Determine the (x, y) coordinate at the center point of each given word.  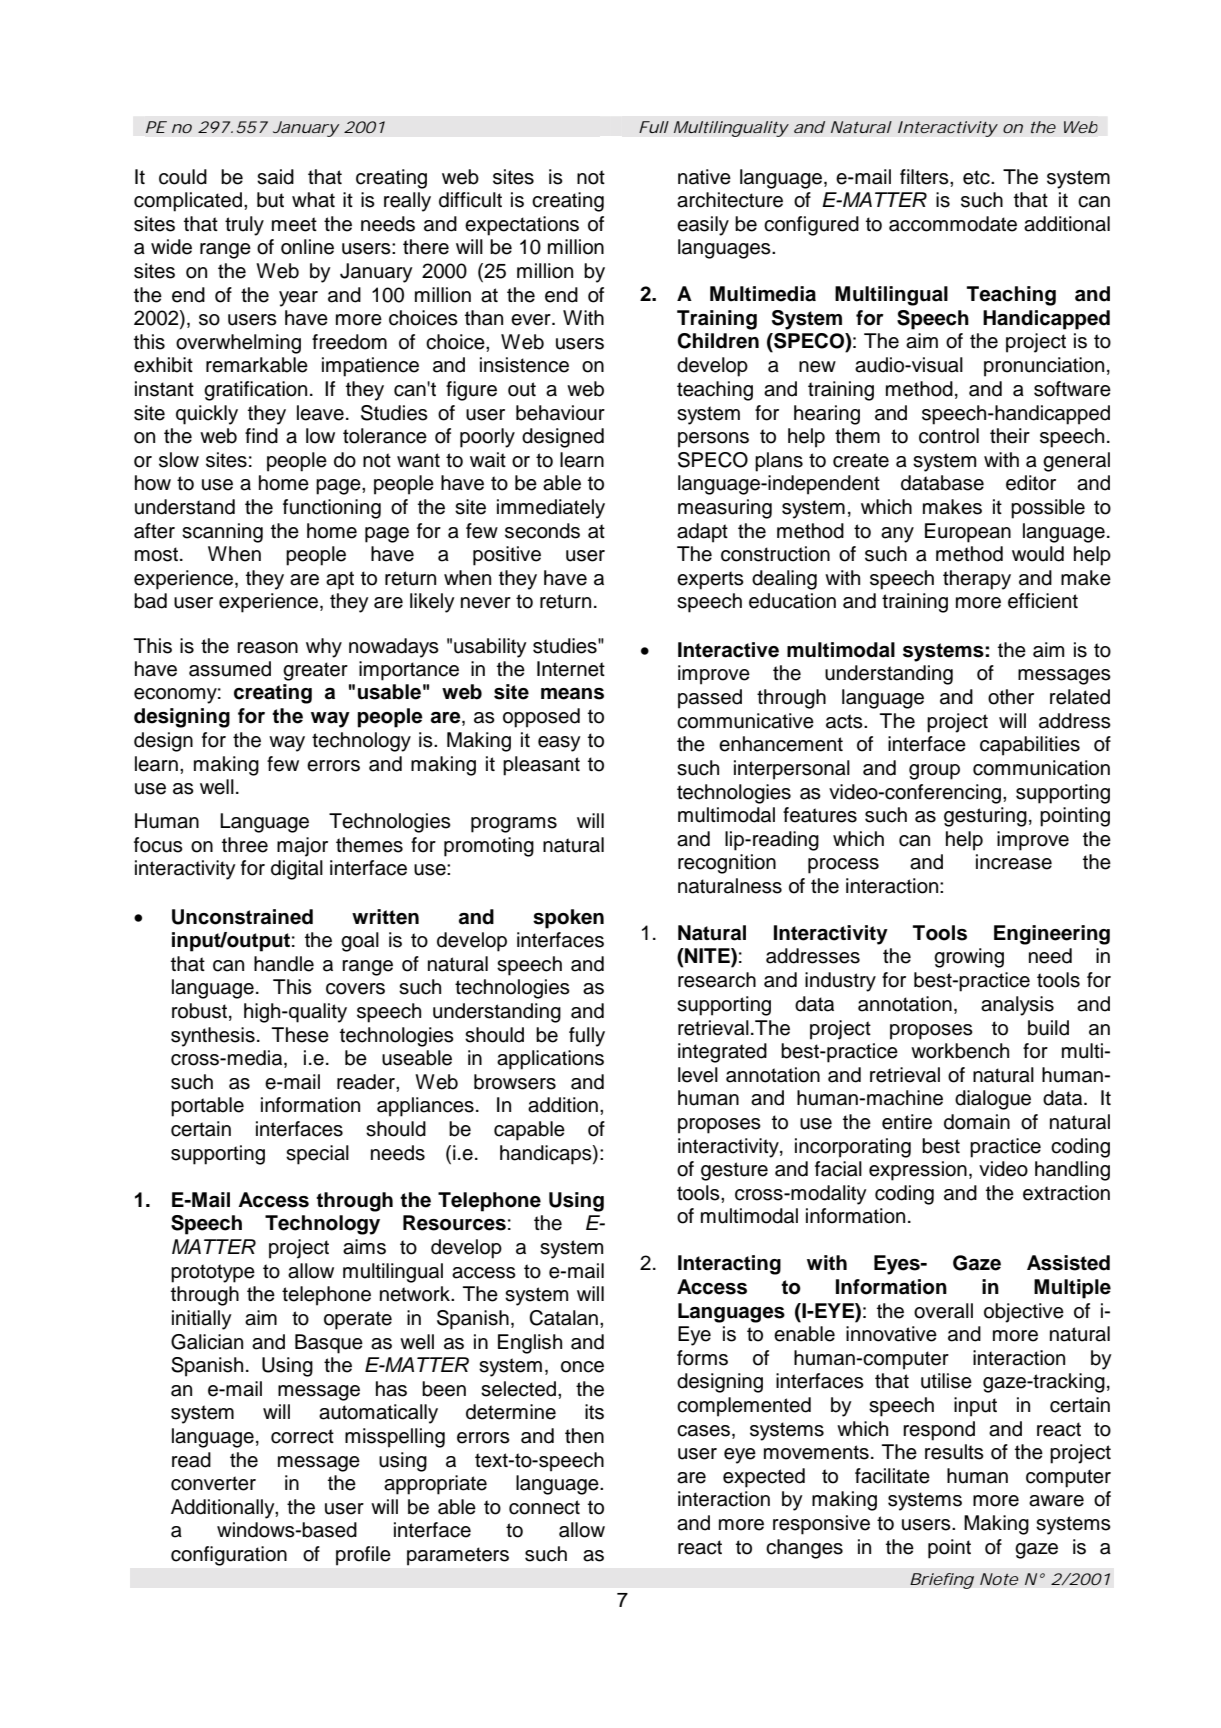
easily (703, 226)
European (968, 533)
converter (213, 1483)
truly (244, 226)
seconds (542, 531)
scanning (222, 533)
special (317, 1155)
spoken (568, 919)
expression (918, 1171)
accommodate (953, 224)
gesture (734, 1171)
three (245, 845)
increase (1014, 862)
